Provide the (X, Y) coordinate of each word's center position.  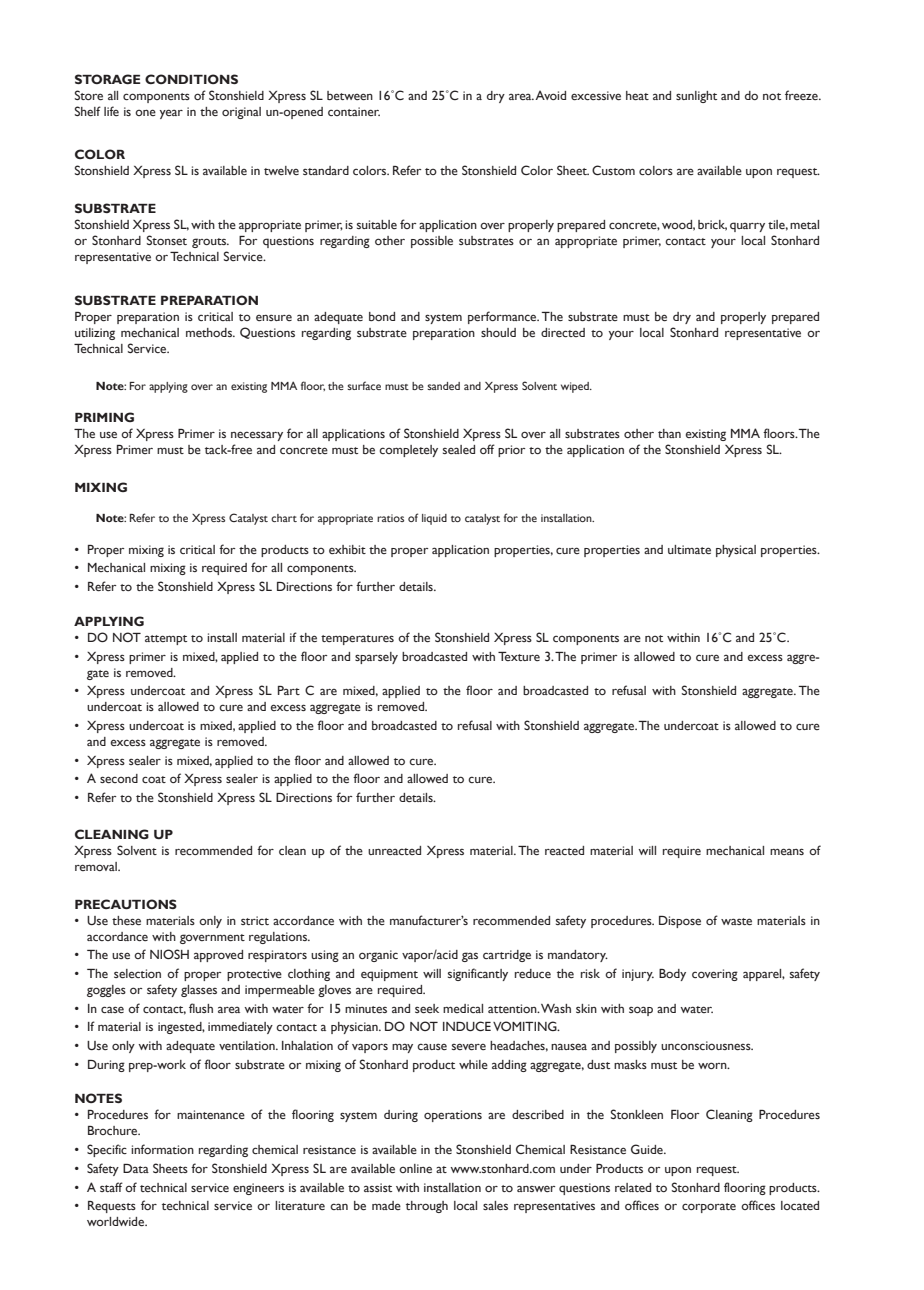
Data (136, 1168)
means (787, 851)
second (119, 778)
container (354, 111)
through (427, 1207)
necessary (257, 436)
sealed (459, 449)
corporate (709, 1208)
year (171, 114)
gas (470, 957)
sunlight (696, 97)
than (669, 433)
